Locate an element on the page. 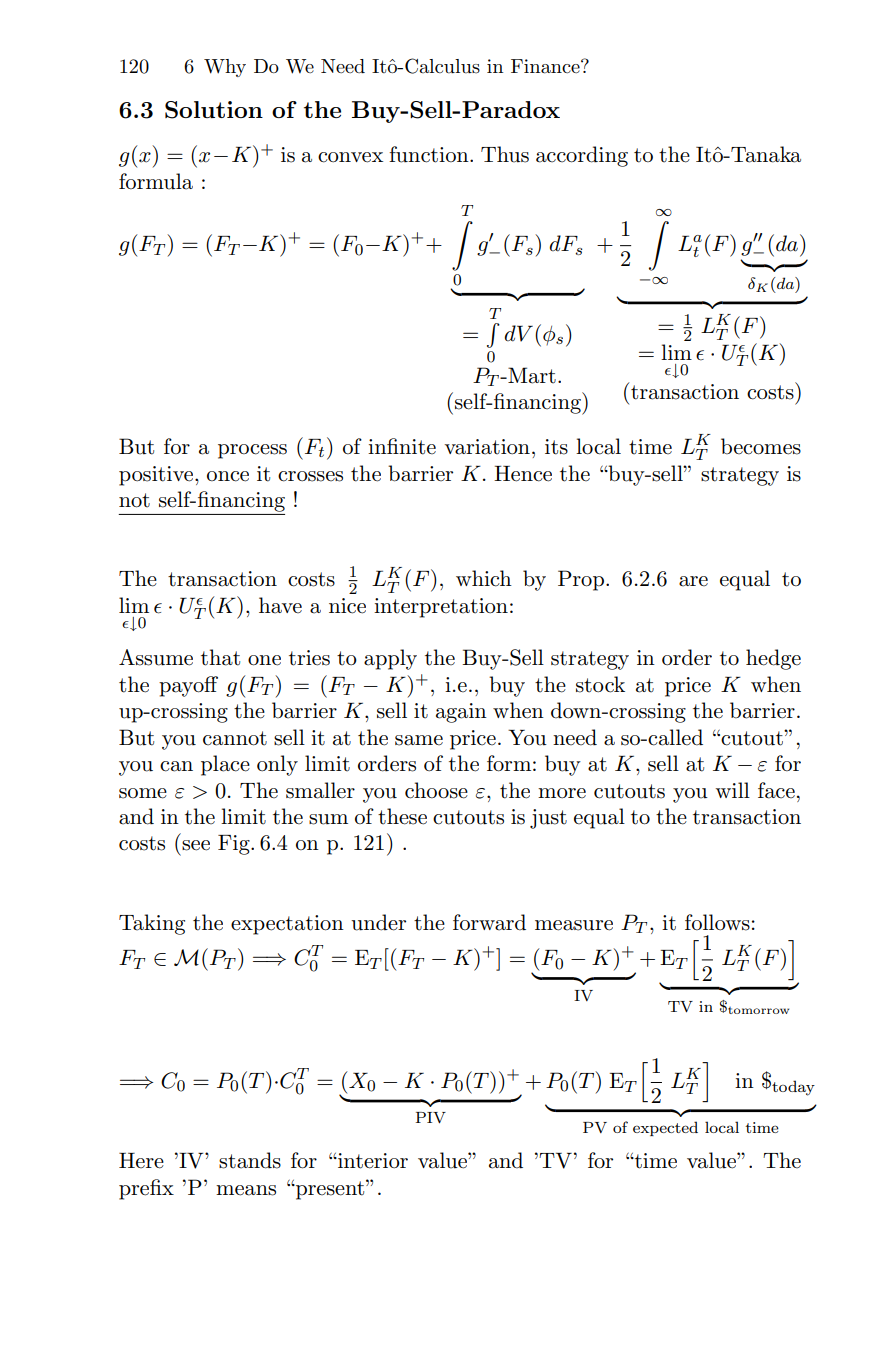 The height and width of the page is (1359, 896). that is located at coordinates (220, 657).
